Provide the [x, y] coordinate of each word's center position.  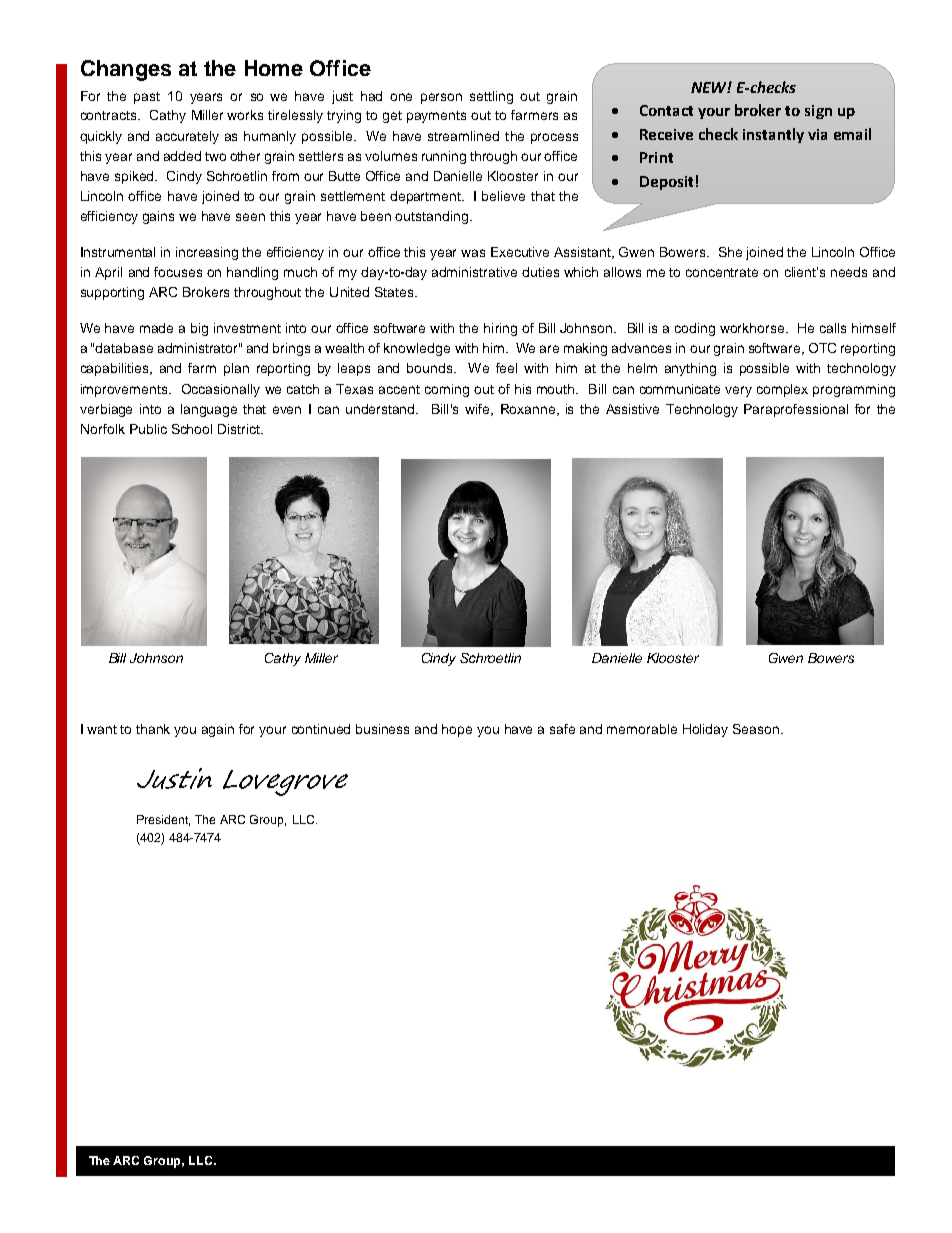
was [473, 253]
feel [506, 368]
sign [818, 112]
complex [782, 390]
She [730, 252]
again [218, 730]
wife [478, 410]
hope [457, 730]
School [192, 429]
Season [756, 729]
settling [491, 97]
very [738, 391]
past [147, 98]
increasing [207, 253]
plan [236, 369]
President [163, 820]
